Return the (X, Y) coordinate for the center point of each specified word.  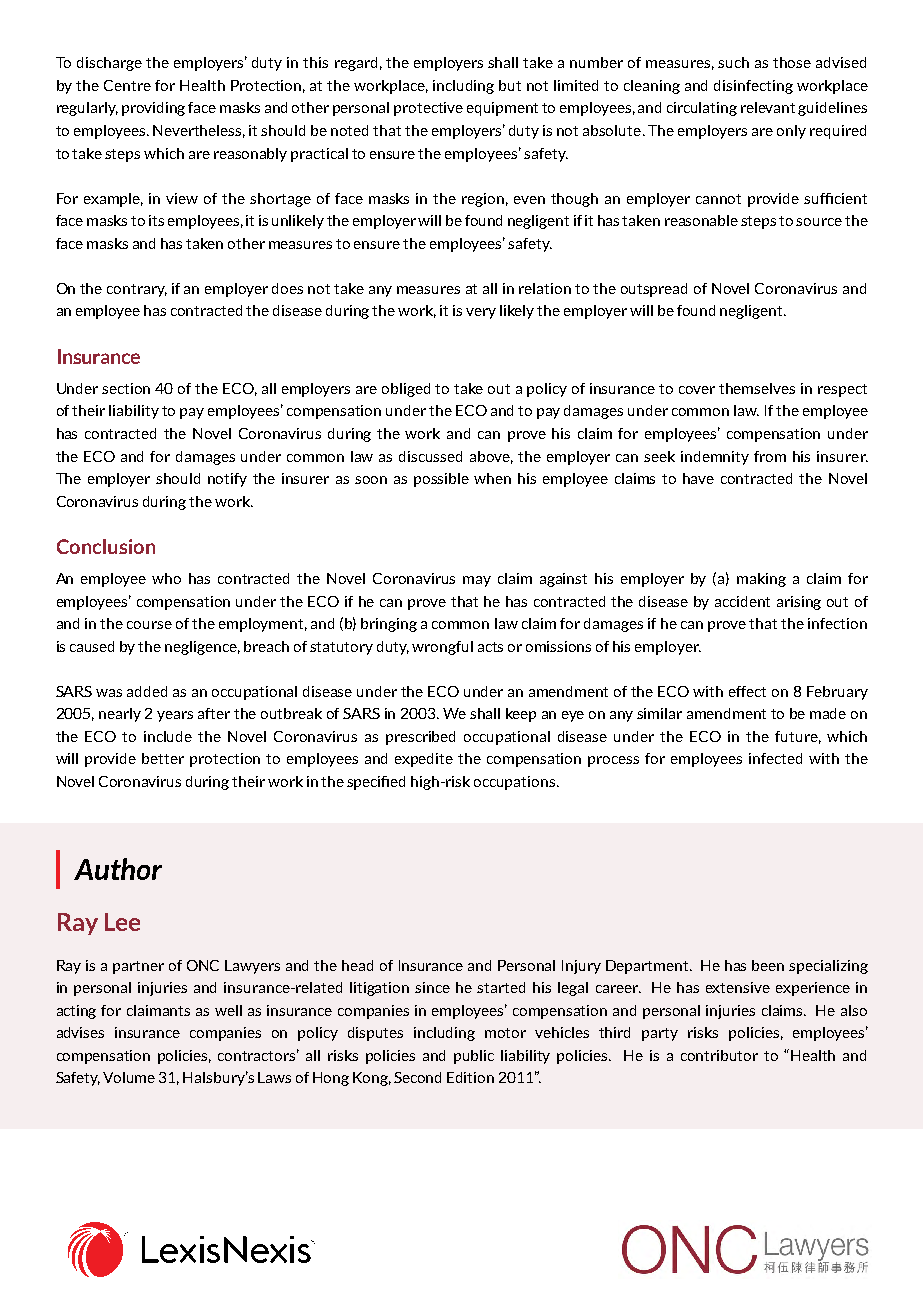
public (474, 1057)
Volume (129, 1077)
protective (428, 109)
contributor (719, 1055)
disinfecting (753, 87)
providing (153, 109)
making (761, 580)
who (166, 578)
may (477, 581)
